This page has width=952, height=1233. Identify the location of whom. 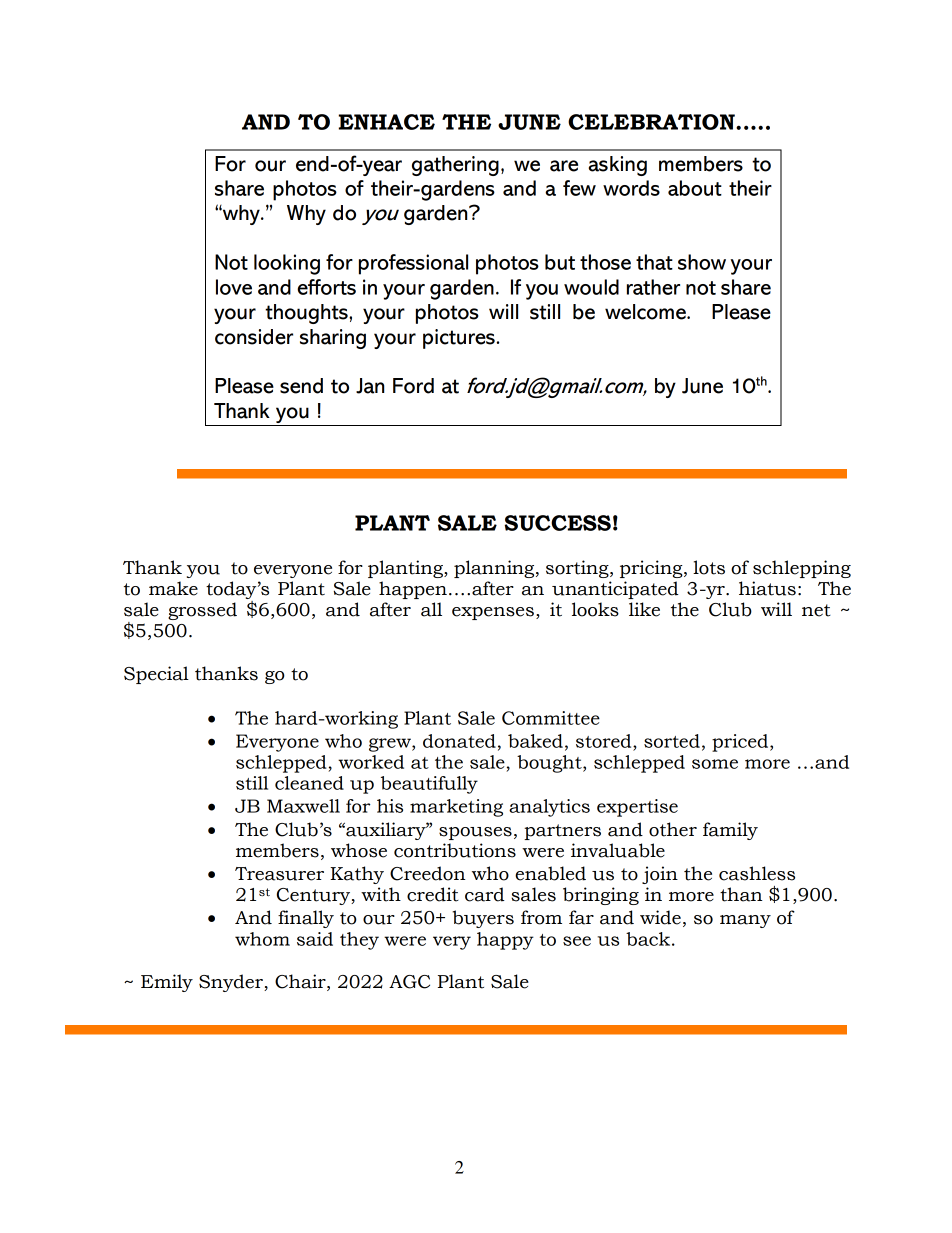
(262, 939).
